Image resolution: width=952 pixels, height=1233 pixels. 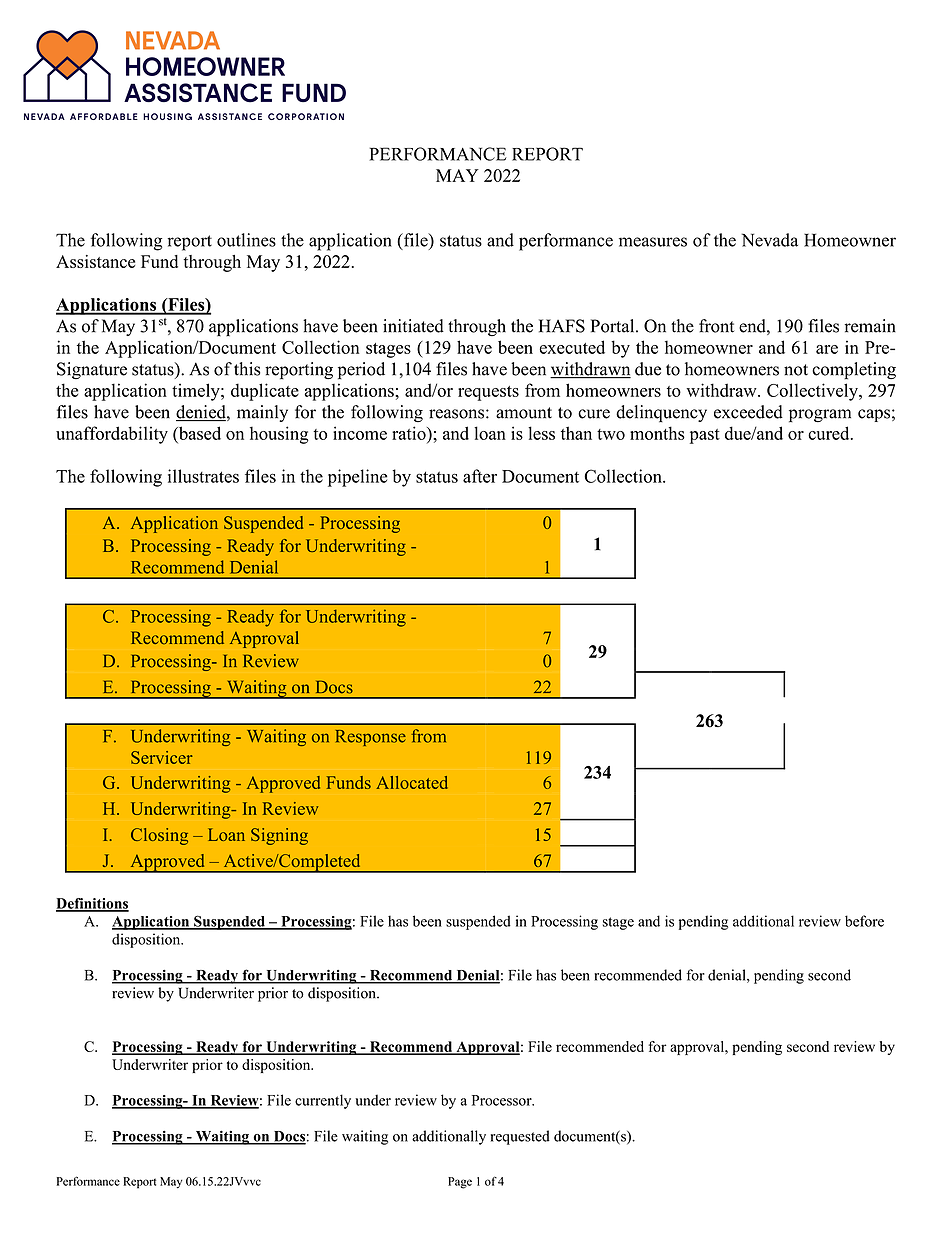 I want to click on initiated, so click(x=413, y=326).
